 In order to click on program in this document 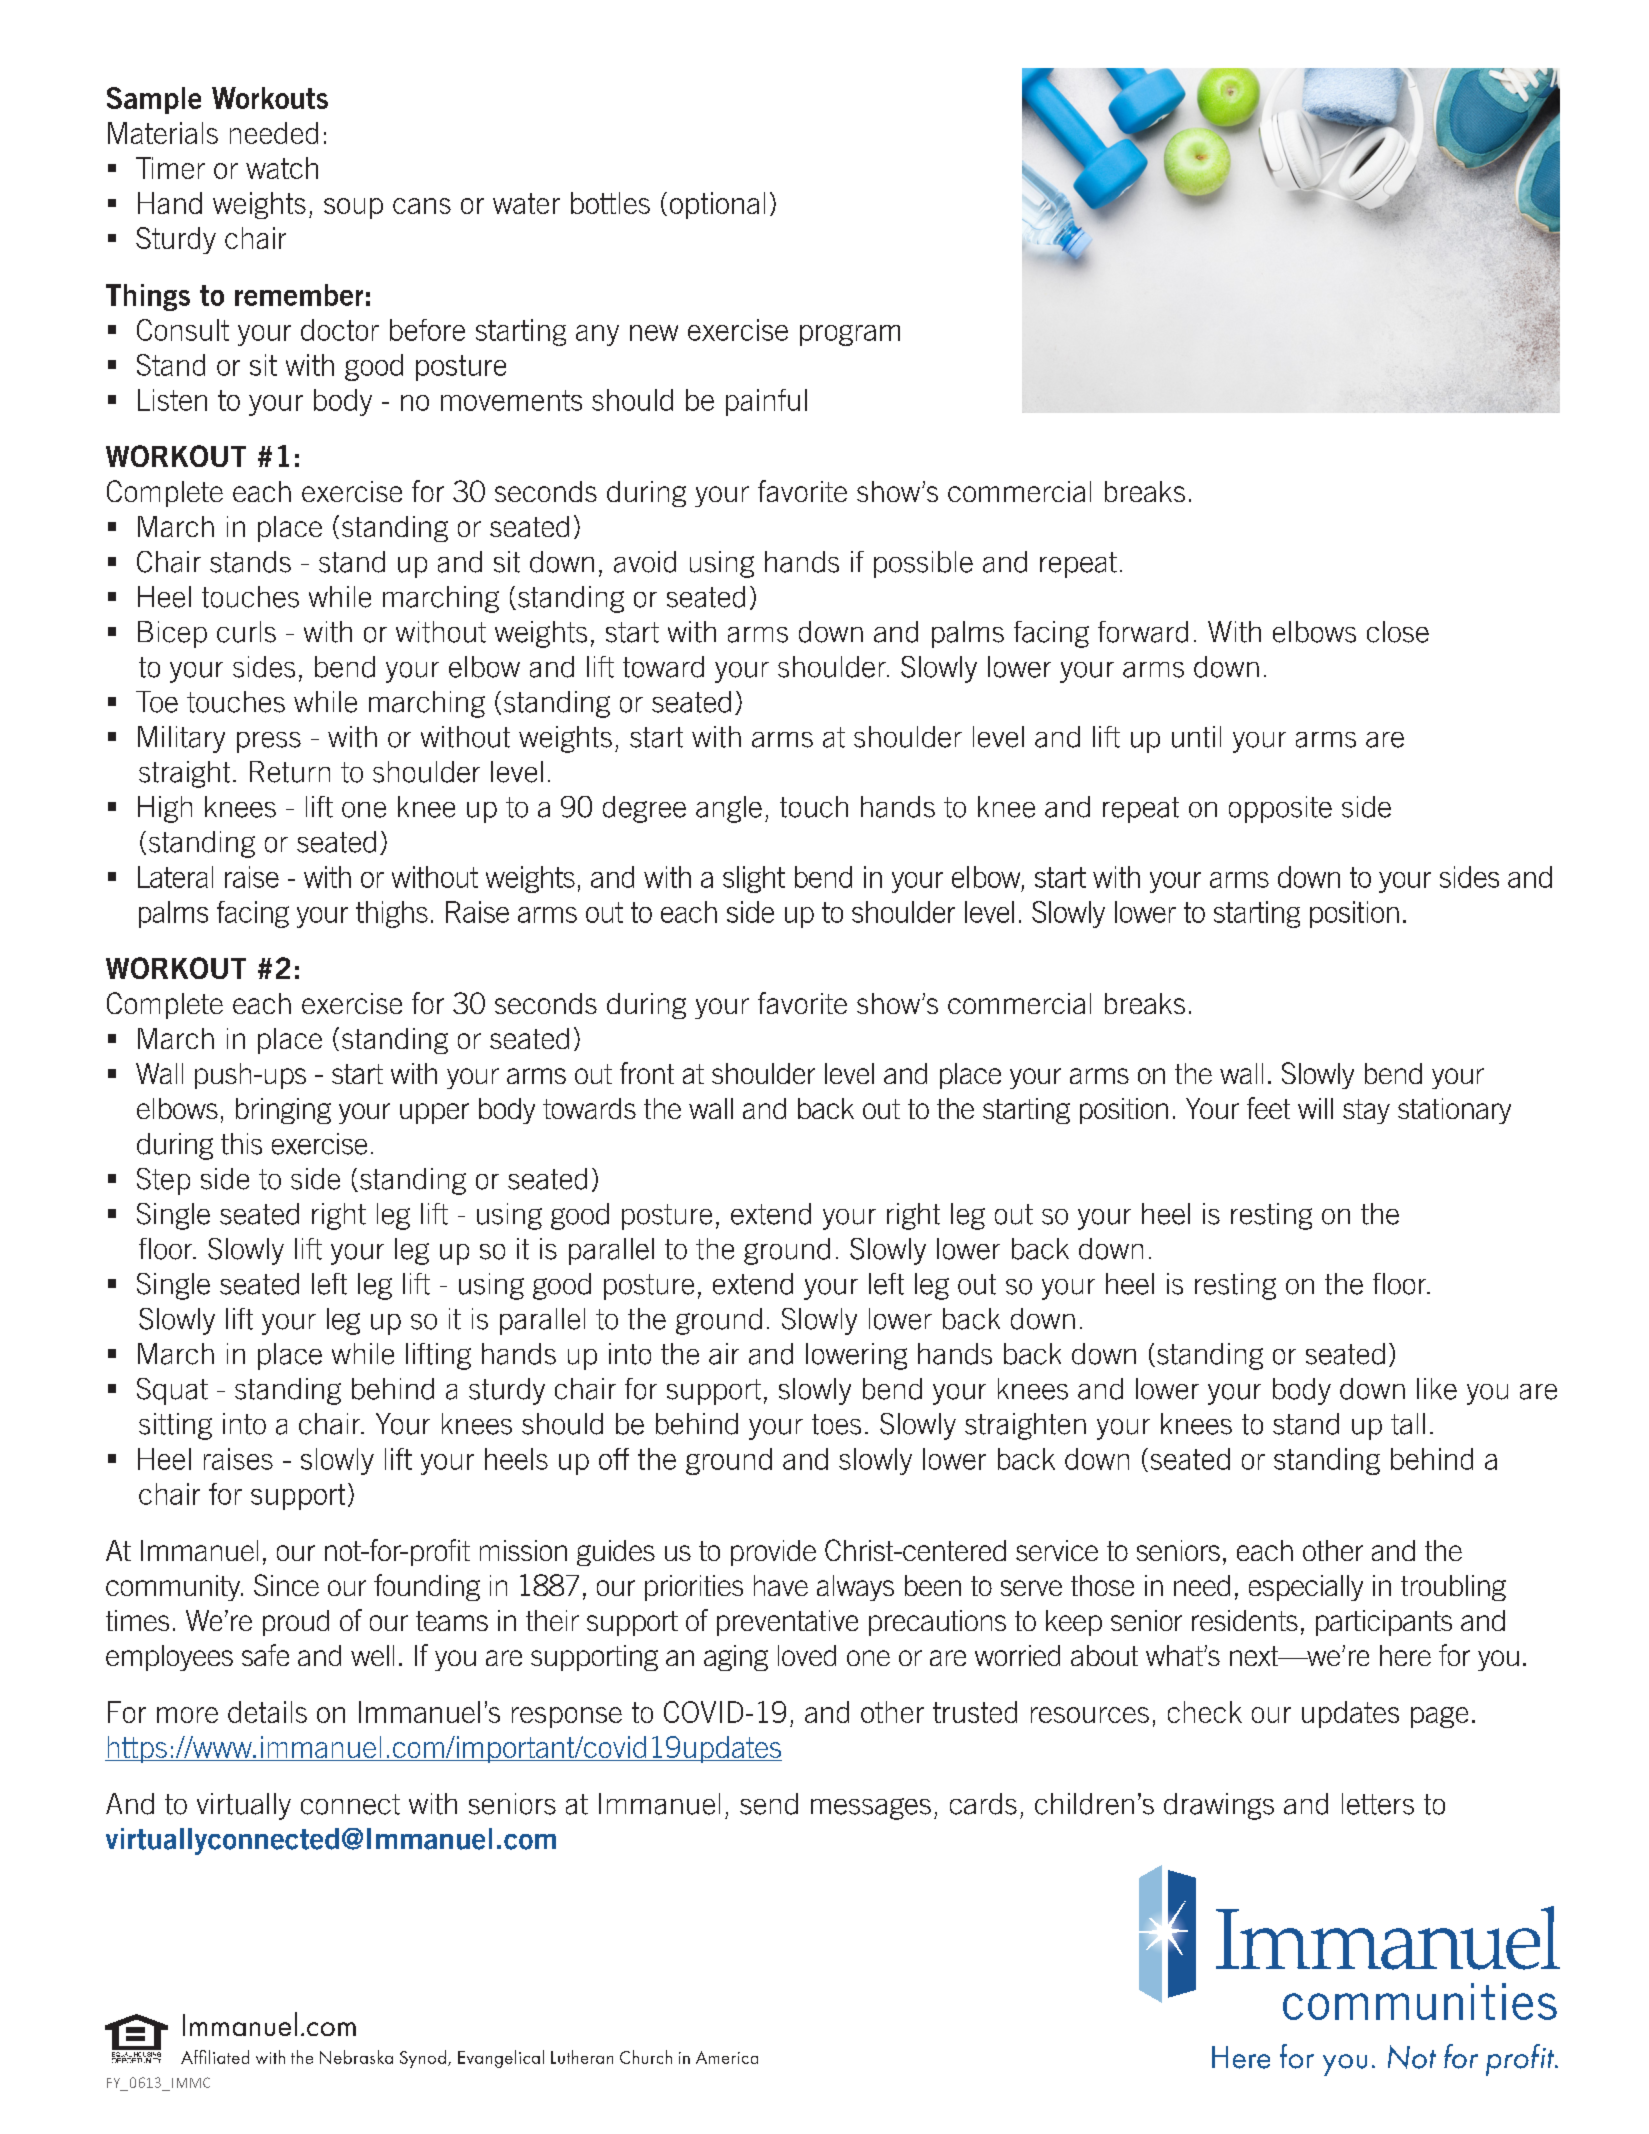, I will do `click(850, 335)`.
